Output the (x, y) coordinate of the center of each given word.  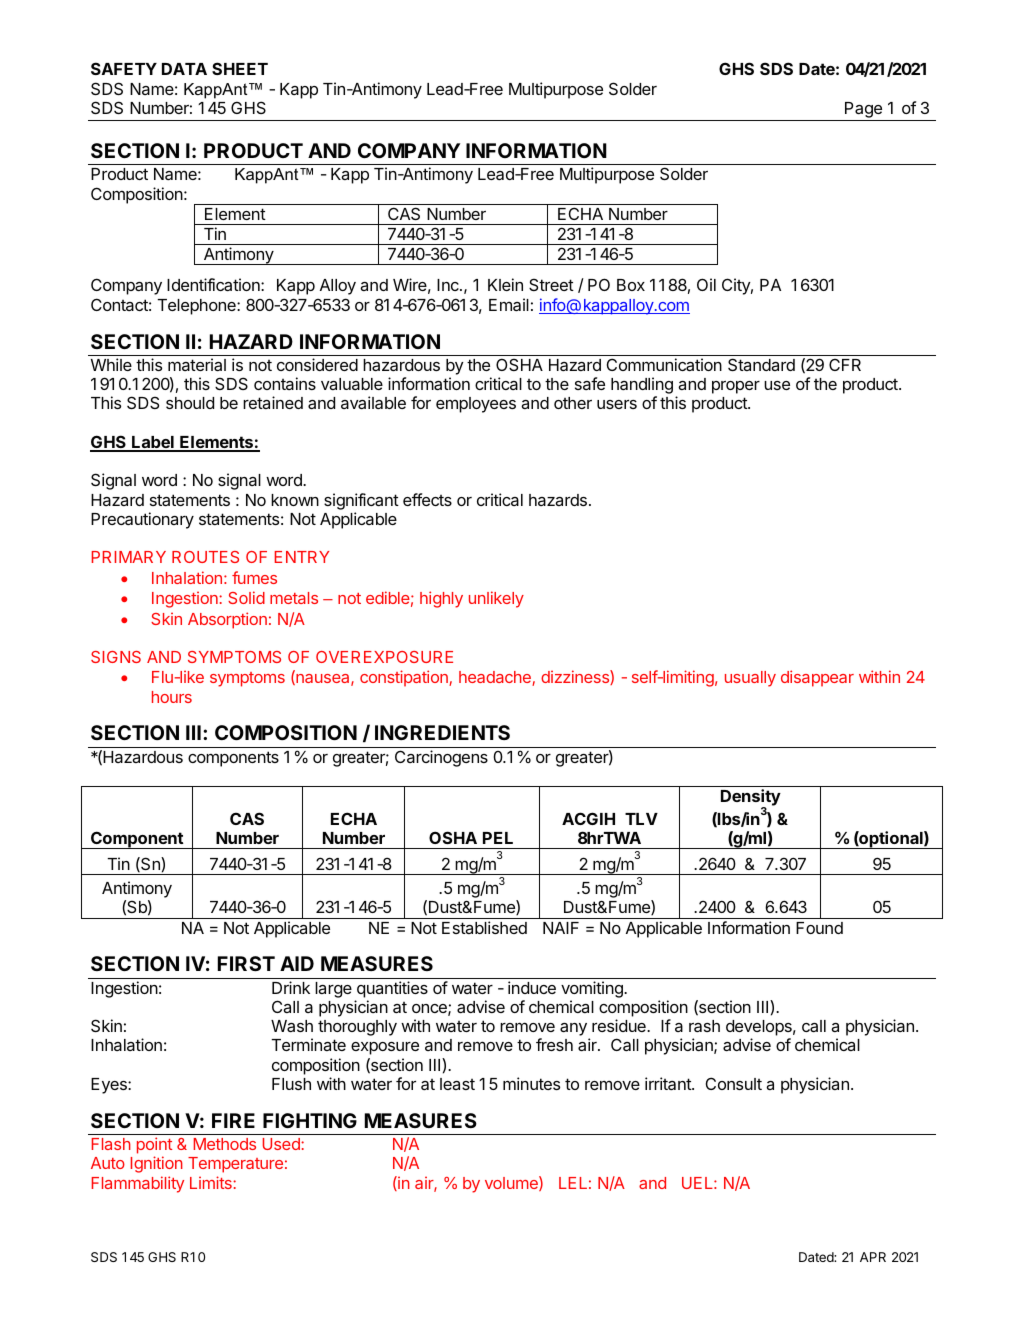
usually (750, 679)
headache (496, 678)
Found (819, 928)
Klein (505, 284)
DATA (184, 69)
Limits (212, 1182)
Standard (761, 364)
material (197, 364)
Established (484, 927)
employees (476, 405)
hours (172, 697)
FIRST (246, 963)
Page (863, 111)
